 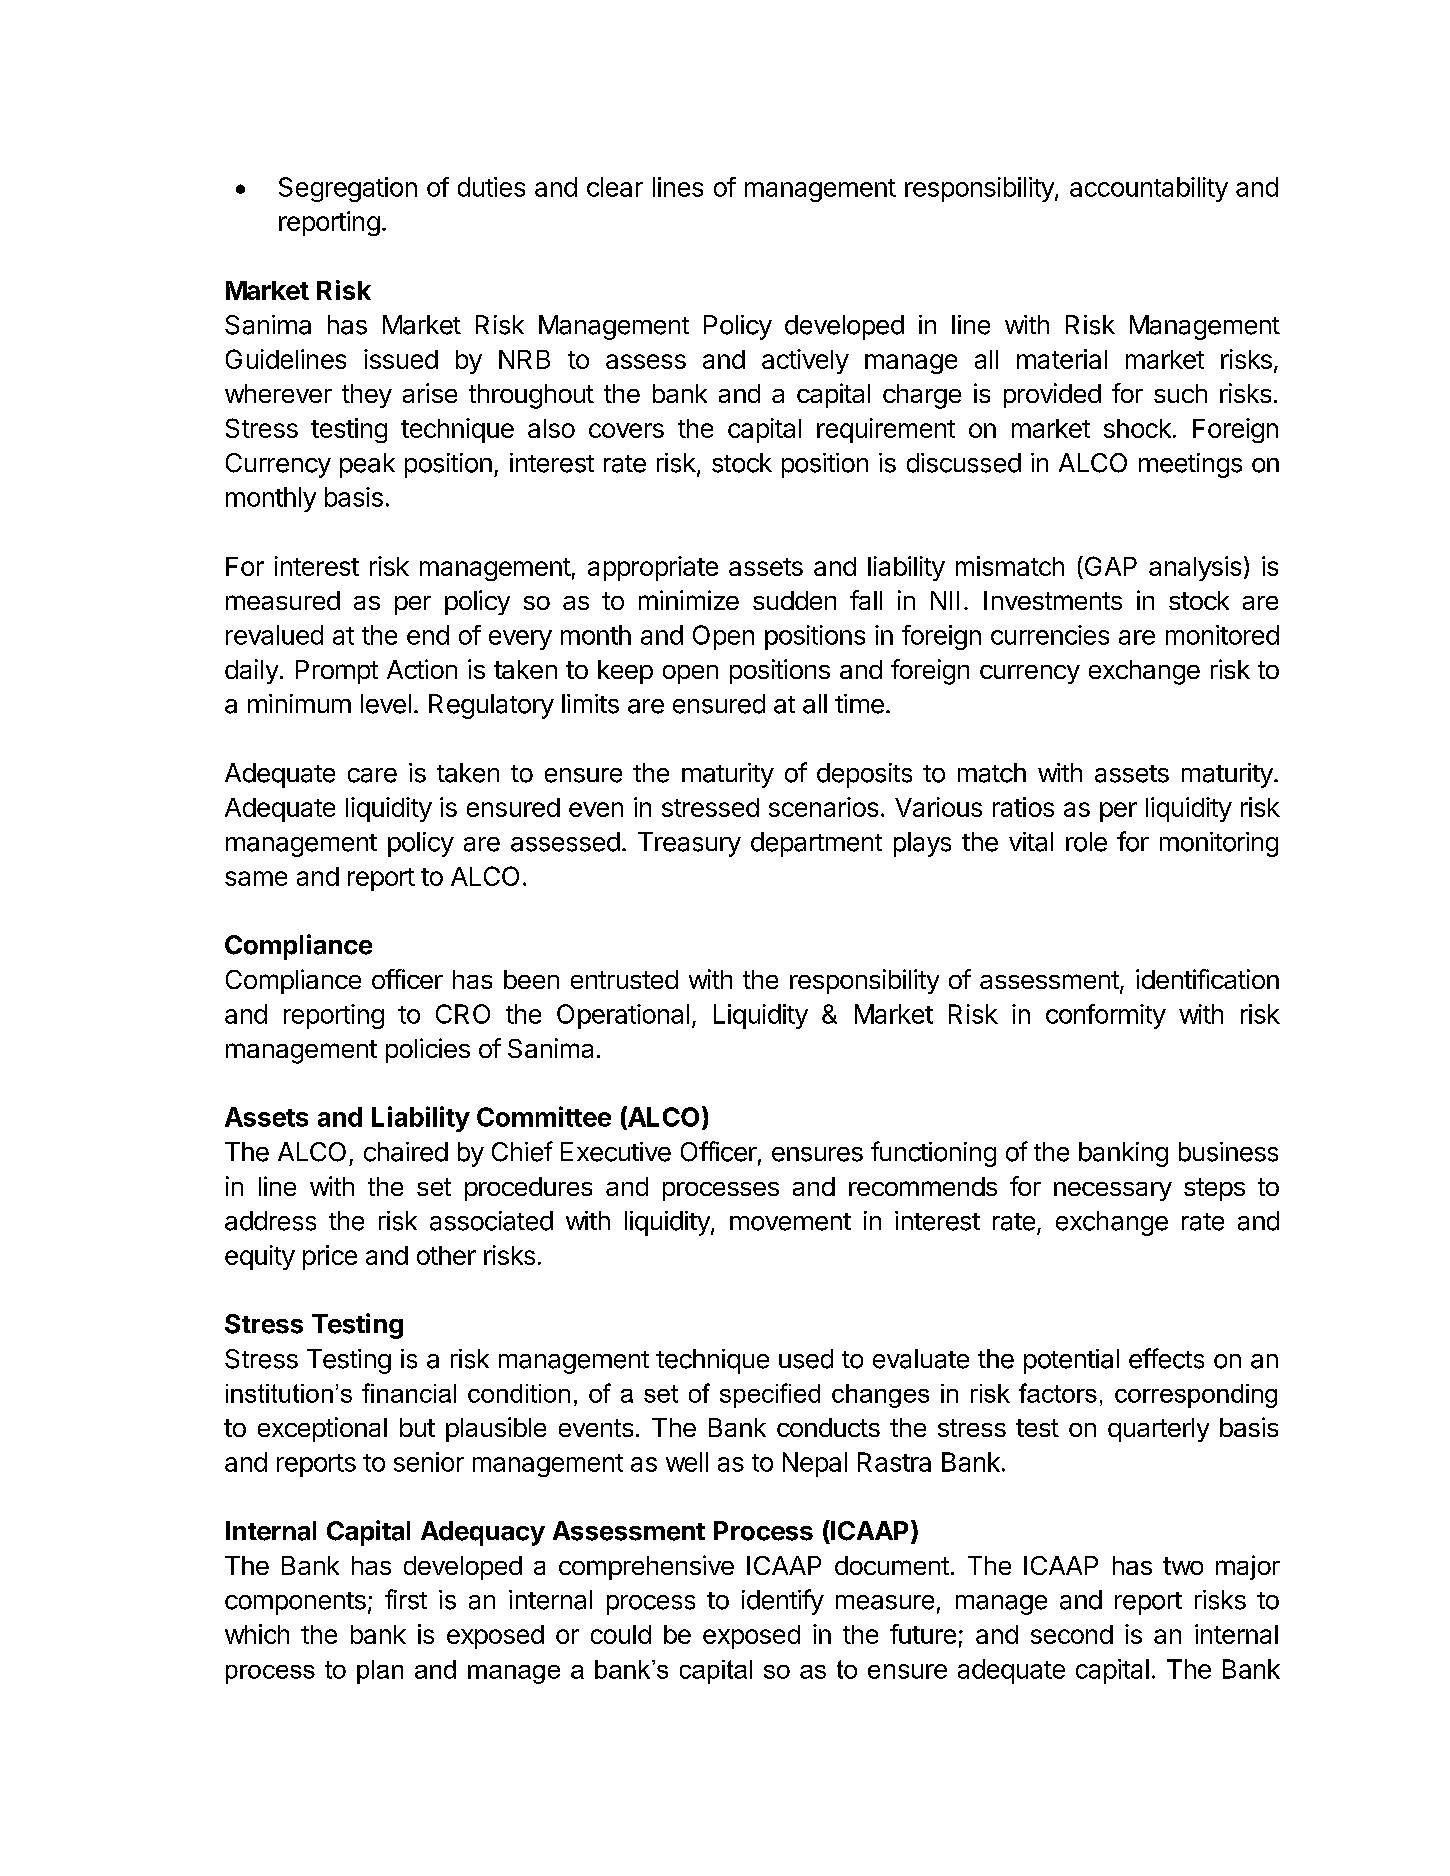 I want to click on role, so click(x=1086, y=842).
